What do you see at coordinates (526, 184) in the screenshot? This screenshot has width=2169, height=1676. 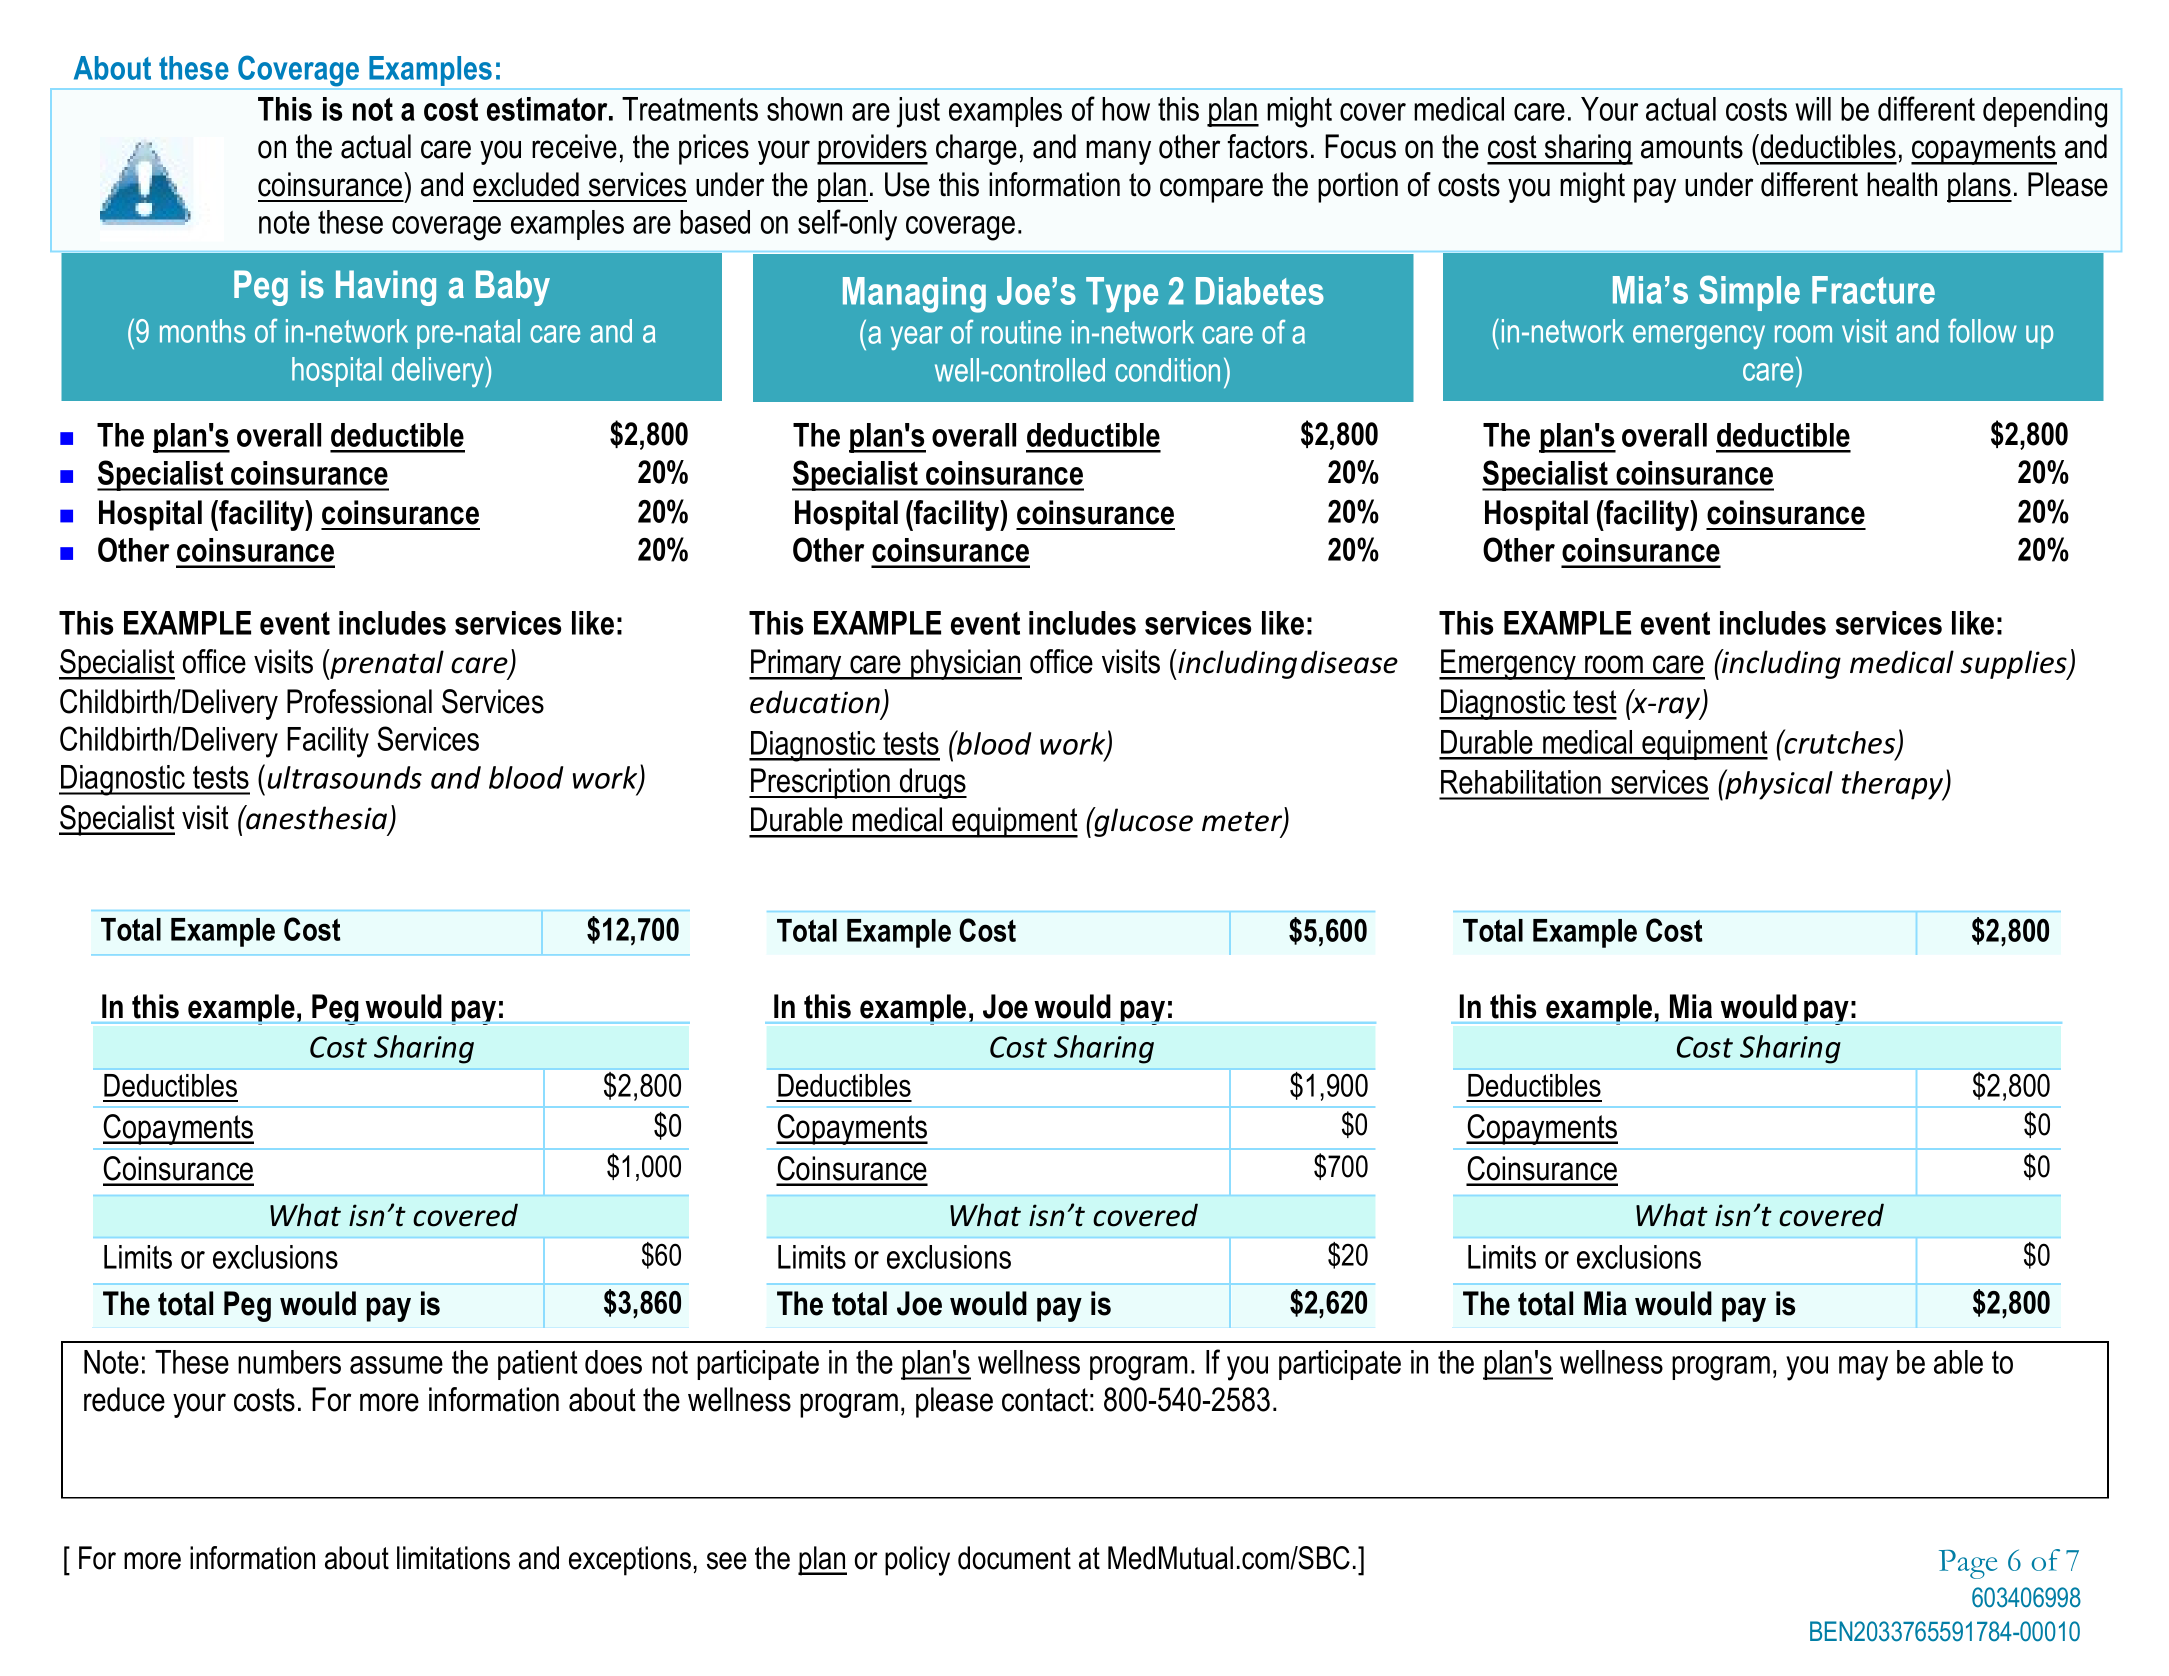 I see `excluded` at bounding box center [526, 184].
